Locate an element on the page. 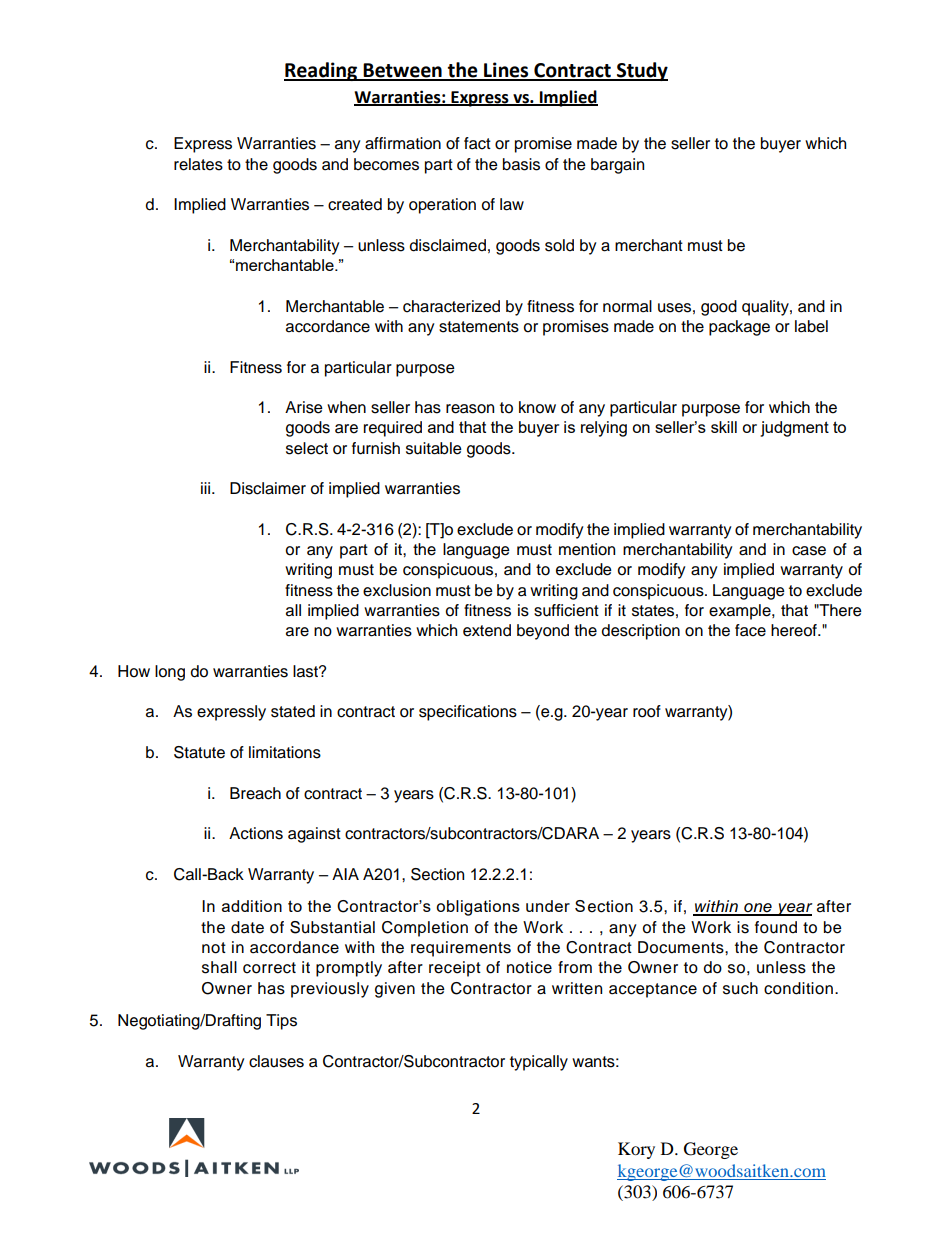 This document has width=952, height=1233. skill is located at coordinates (724, 427).
